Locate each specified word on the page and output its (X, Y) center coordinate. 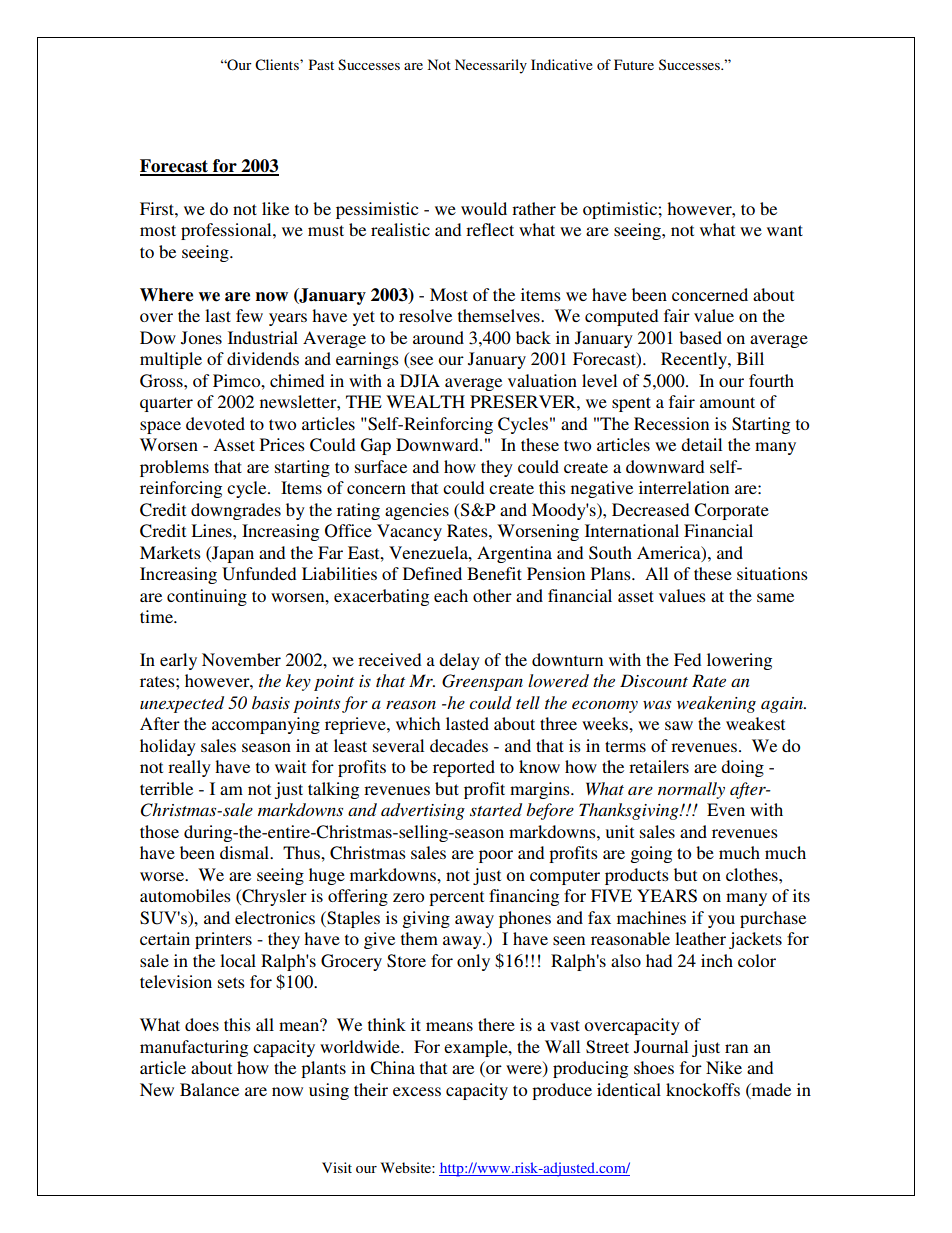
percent (456, 898)
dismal (246, 852)
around (438, 337)
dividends (263, 358)
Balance (209, 1089)
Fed (687, 659)
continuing (207, 597)
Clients (278, 65)
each (451, 595)
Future (634, 64)
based (700, 337)
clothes (753, 874)
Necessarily (491, 66)
